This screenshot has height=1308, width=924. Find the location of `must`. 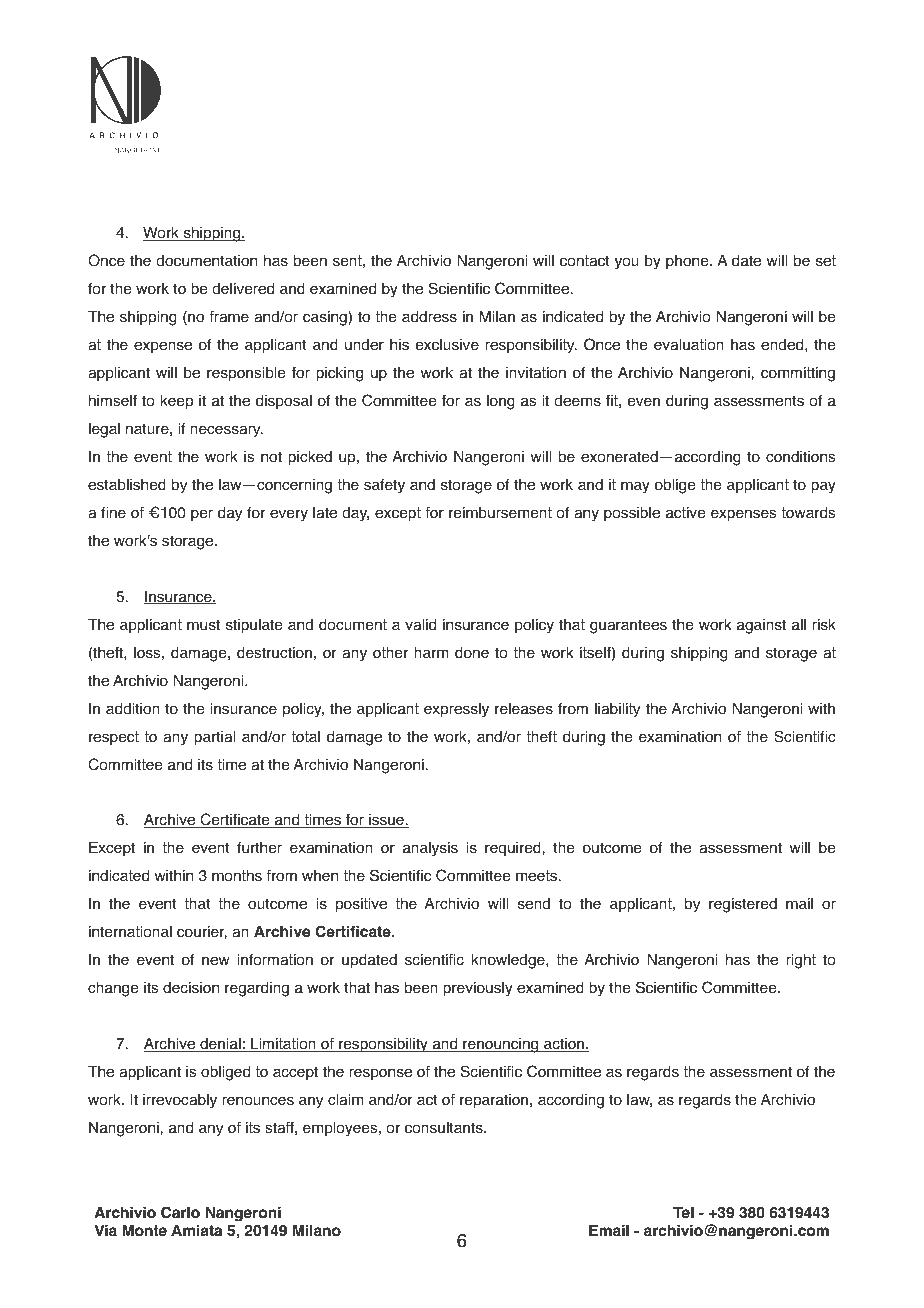

must is located at coordinates (203, 625).
